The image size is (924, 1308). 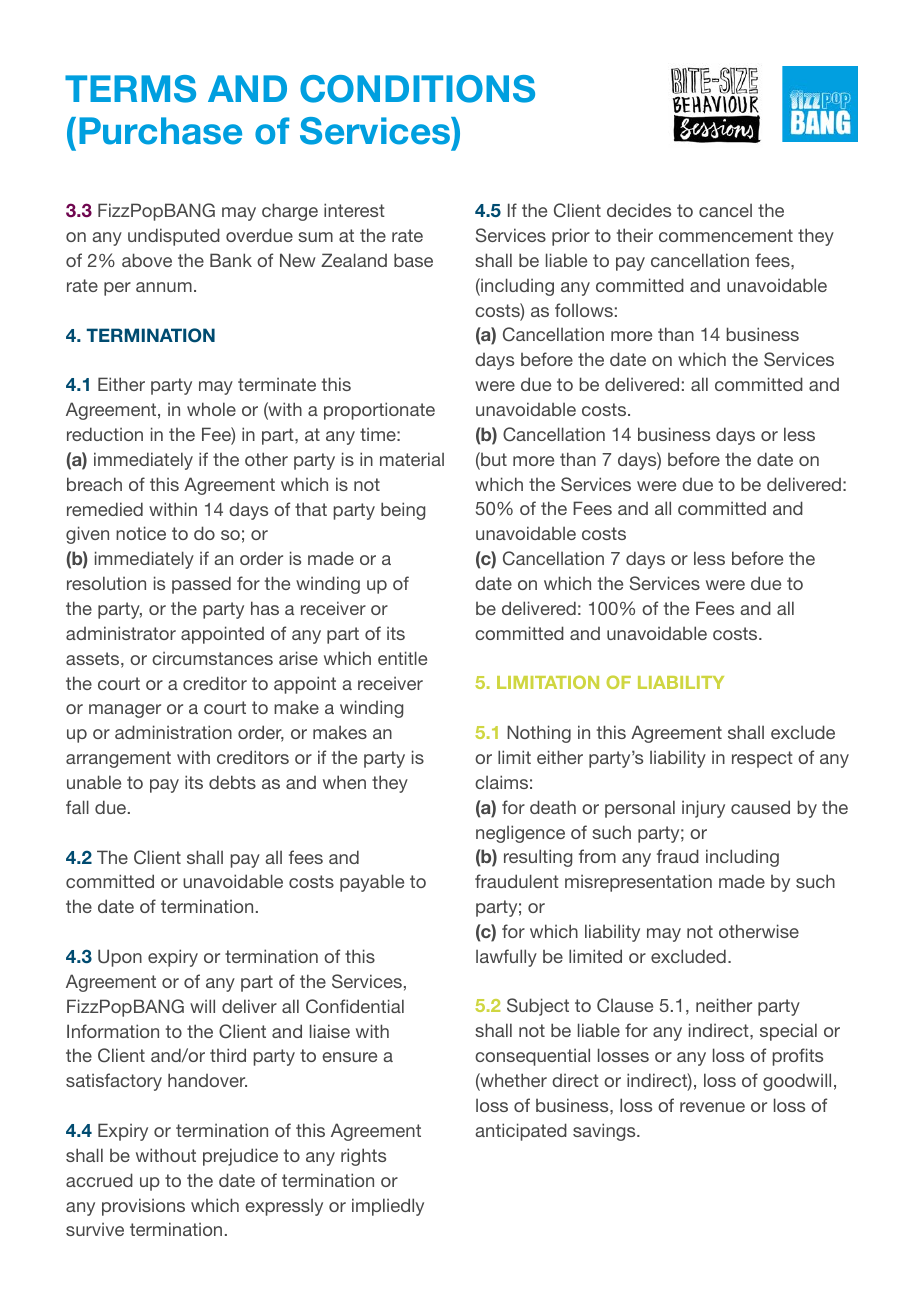 I want to click on whole, so click(x=211, y=409).
